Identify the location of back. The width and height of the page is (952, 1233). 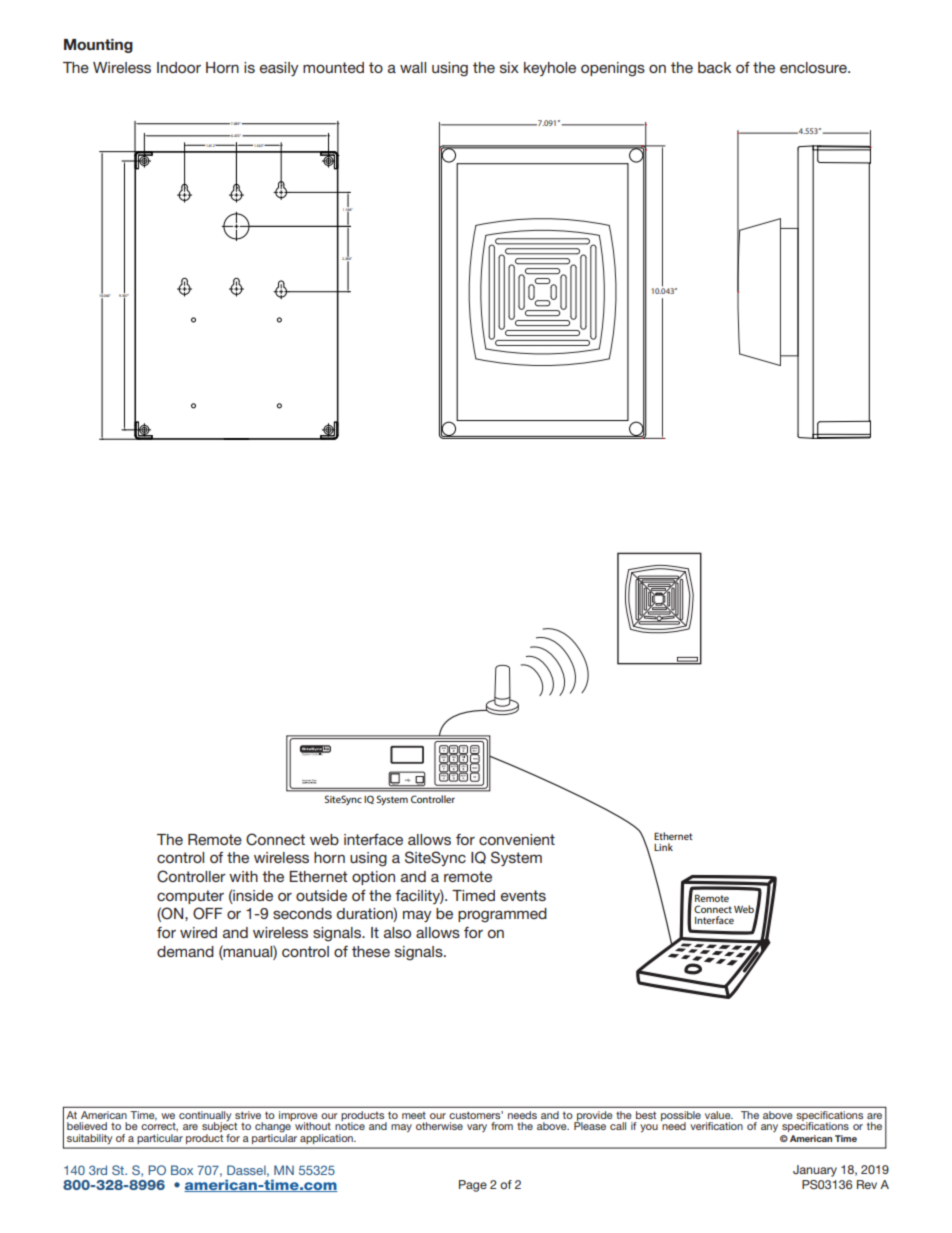
(714, 67).
